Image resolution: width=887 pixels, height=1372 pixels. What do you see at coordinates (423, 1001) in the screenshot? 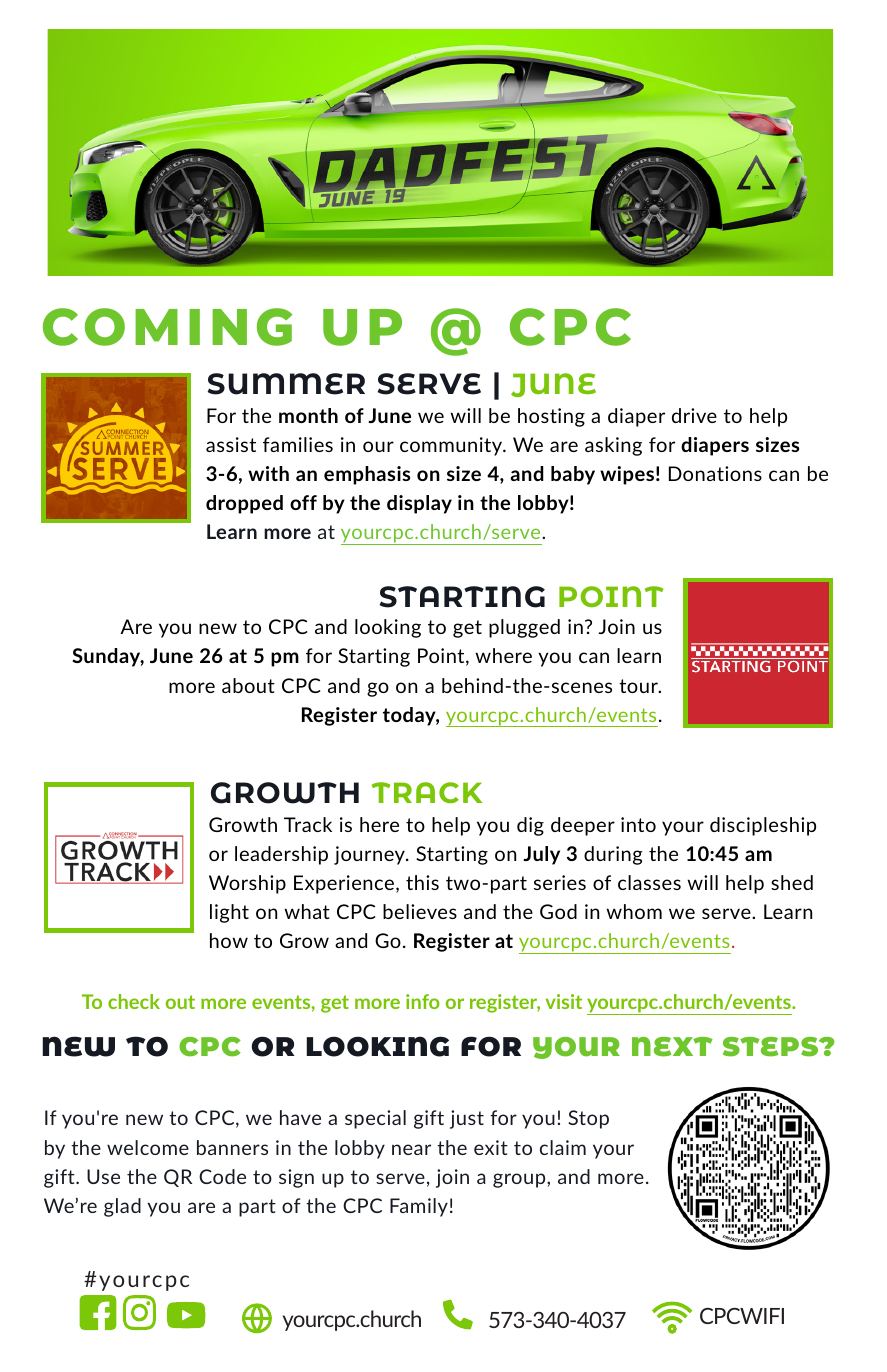
I see `info` at bounding box center [423, 1001].
